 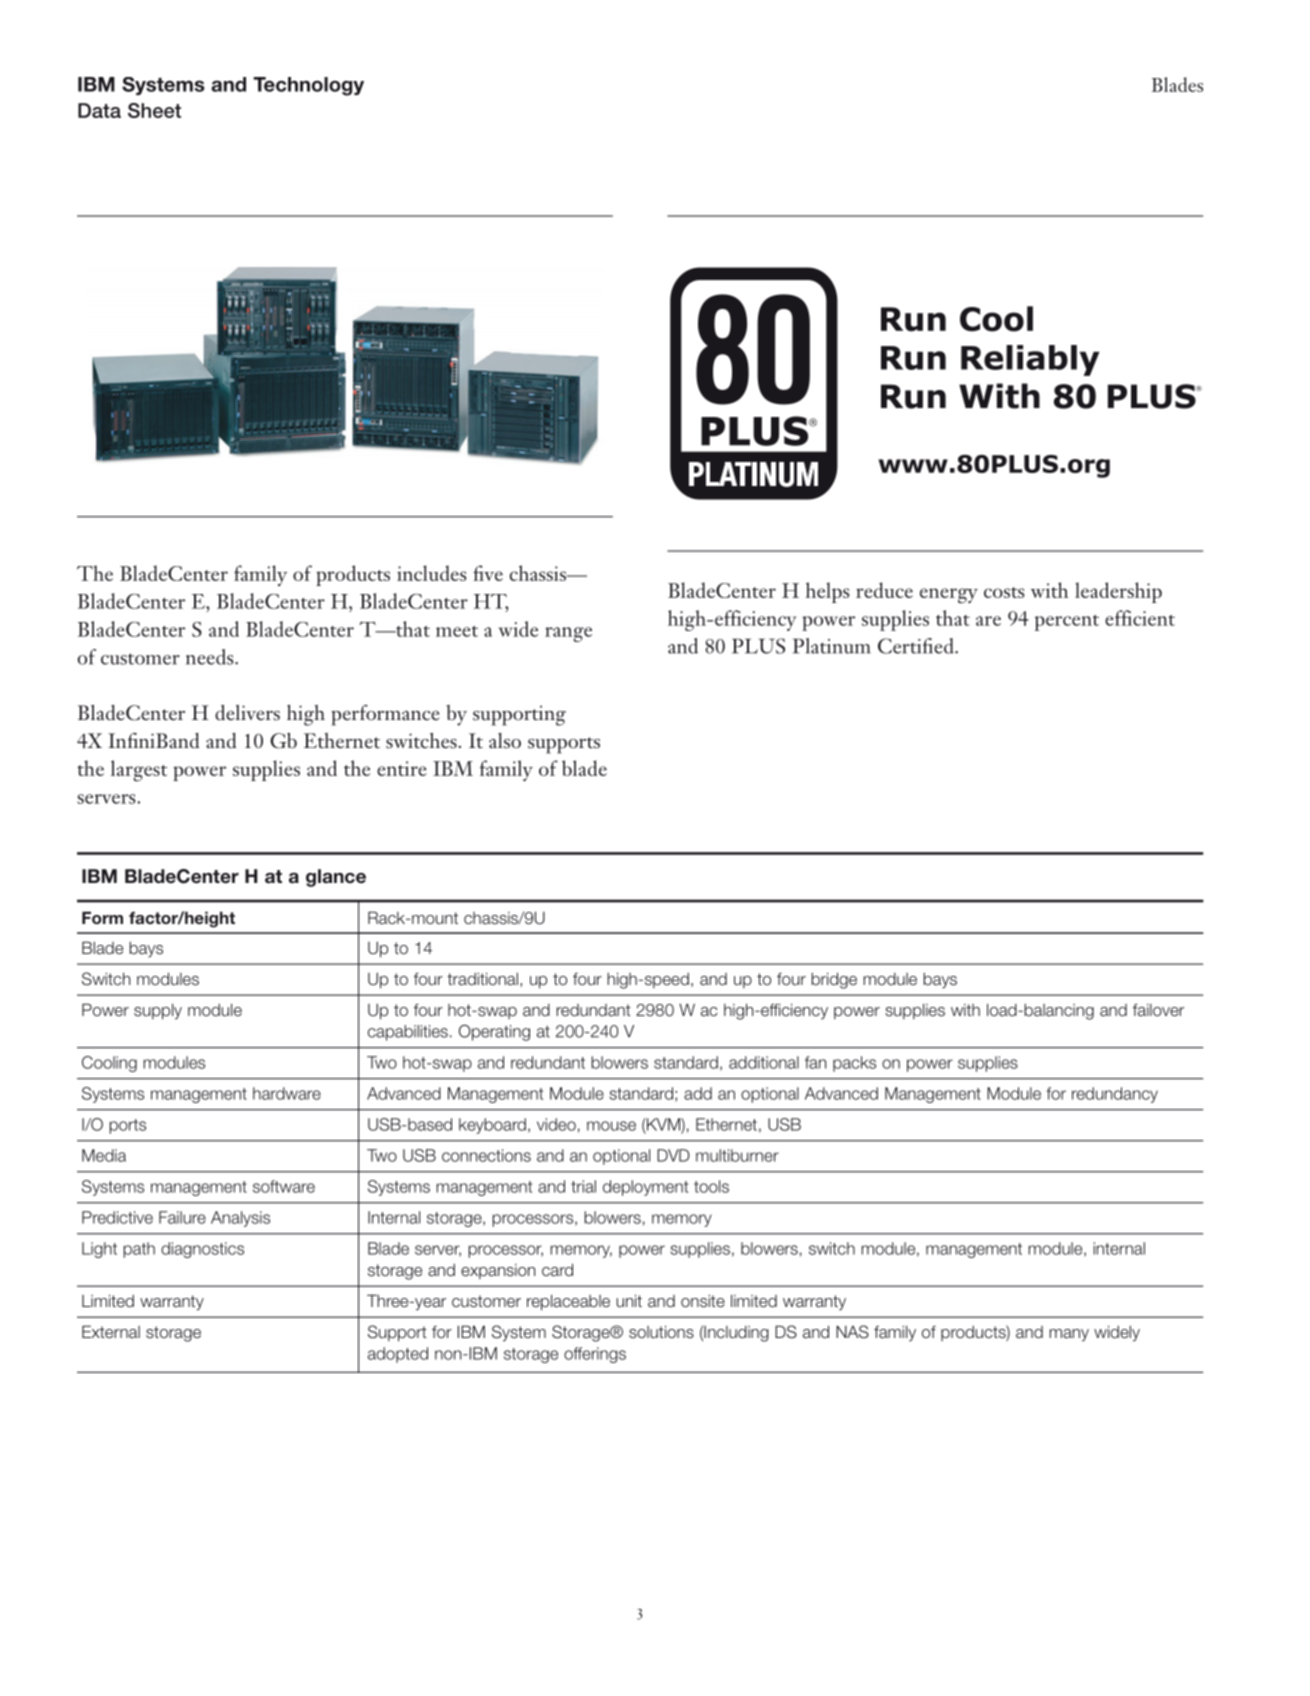 I want to click on Technology, so click(x=308, y=86).
